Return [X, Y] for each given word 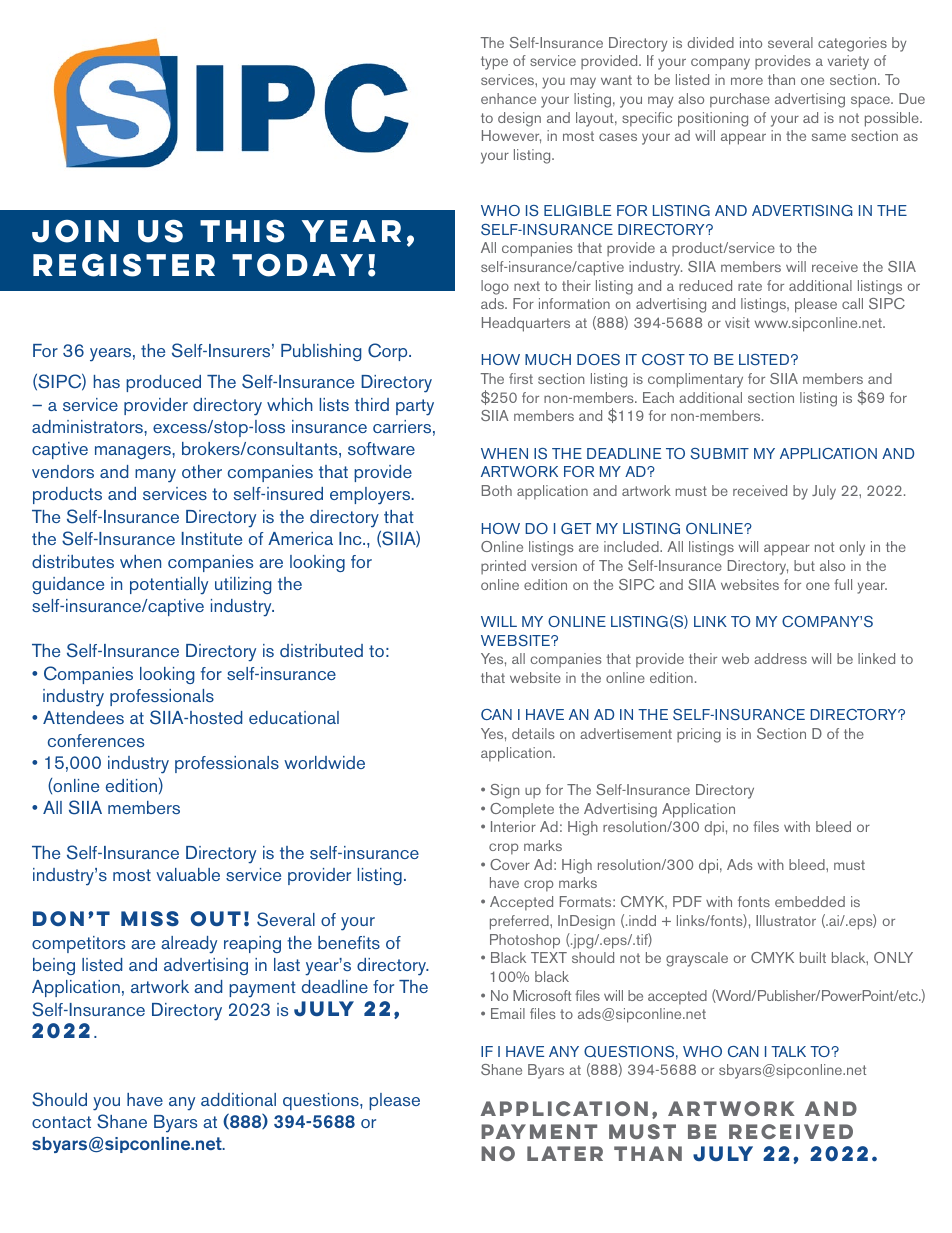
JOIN [75, 231]
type [494, 63]
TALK [788, 1051]
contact [61, 1122]
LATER [565, 1153]
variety [848, 62]
